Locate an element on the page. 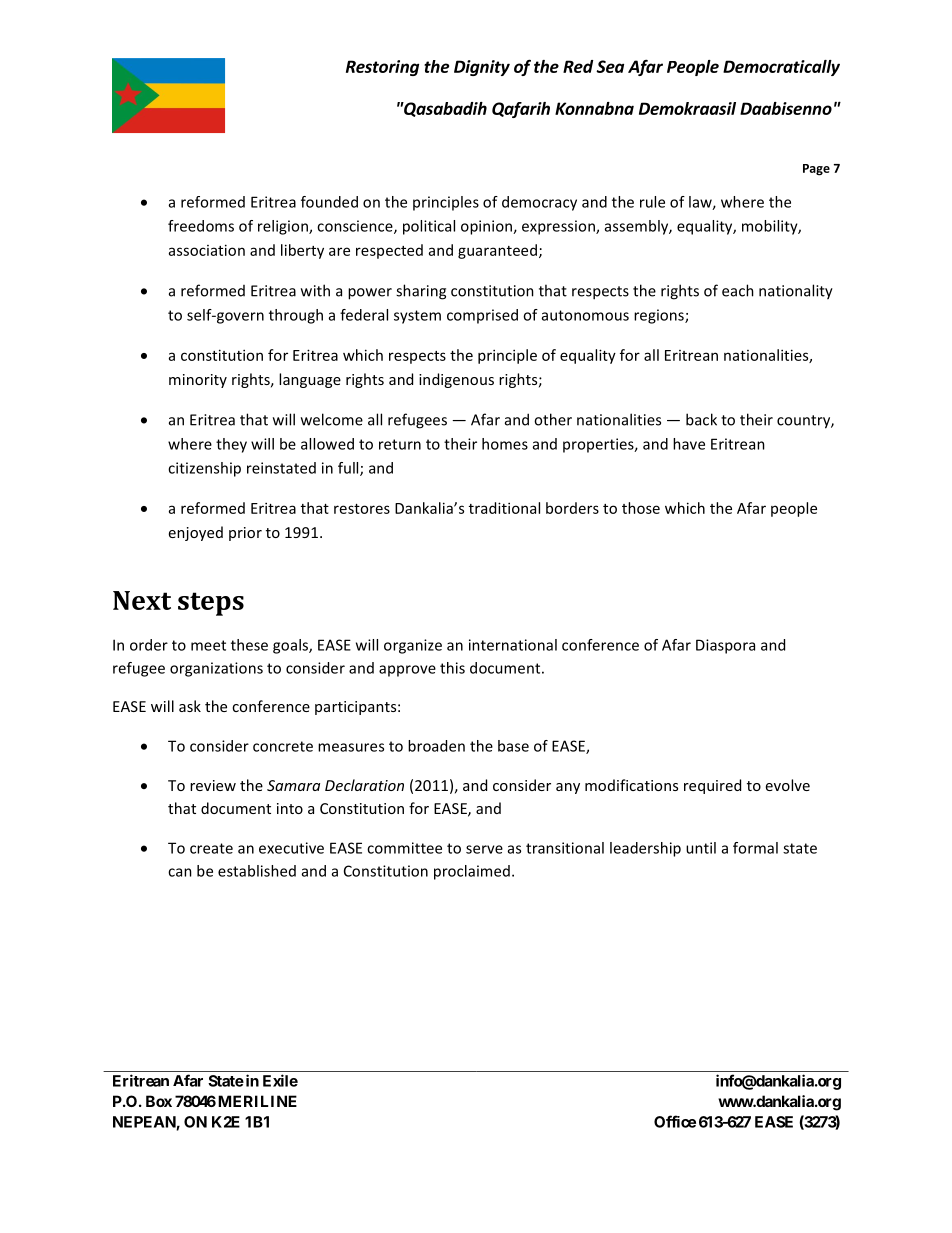 This document has width=952, height=1233. Dignity is located at coordinates (482, 68).
